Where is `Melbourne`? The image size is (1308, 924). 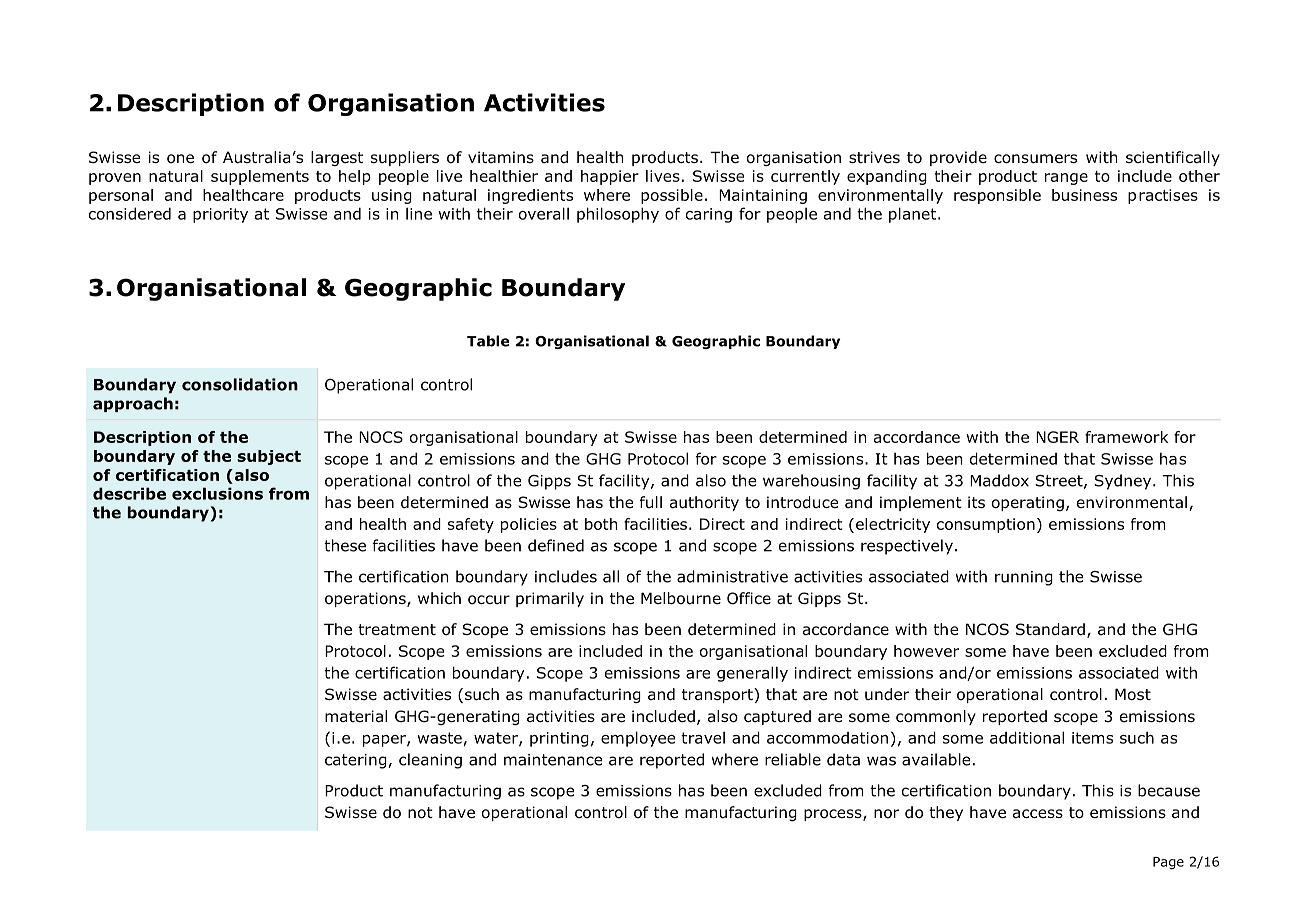
Melbourne is located at coordinates (681, 598).
